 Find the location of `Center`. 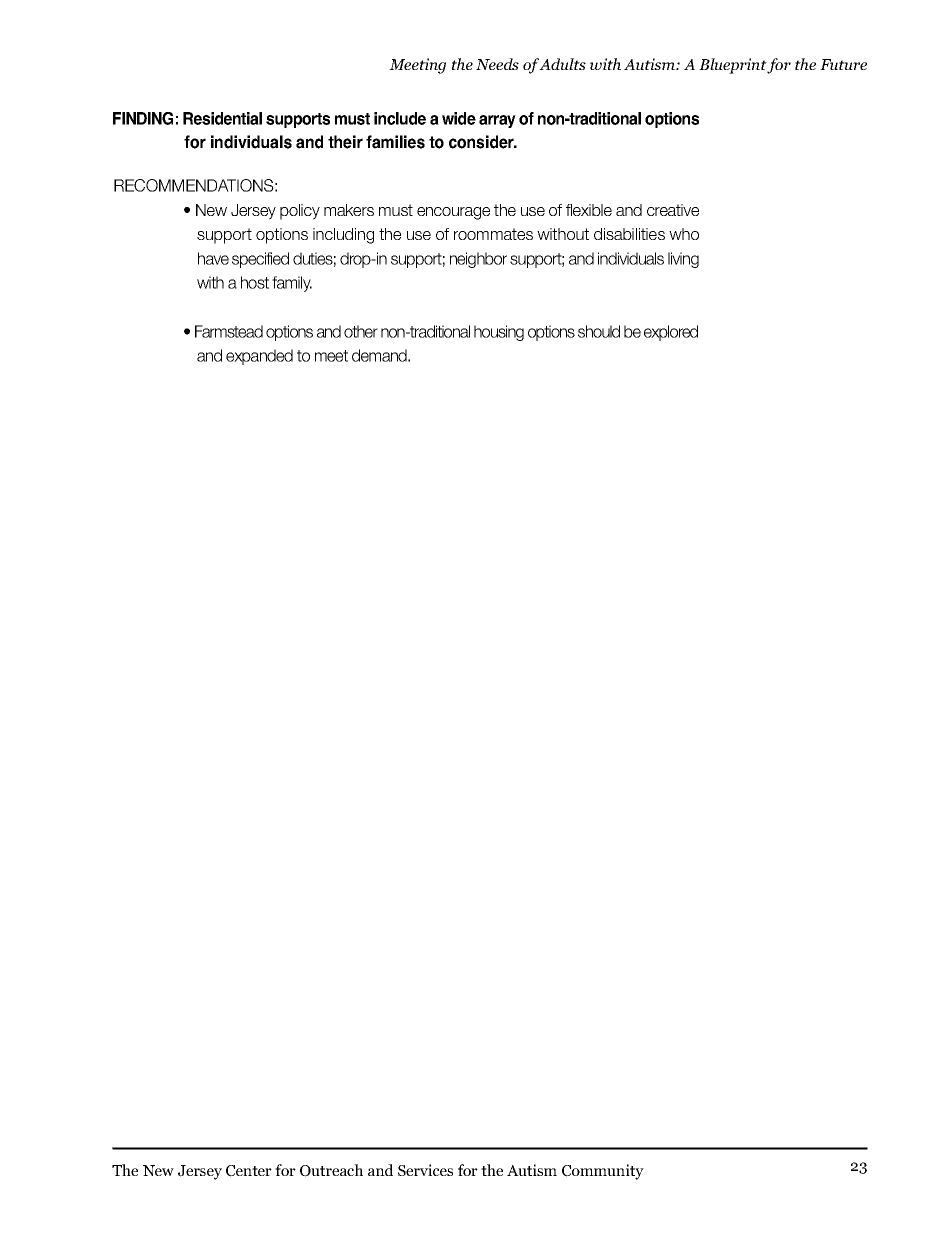

Center is located at coordinates (249, 1171).
